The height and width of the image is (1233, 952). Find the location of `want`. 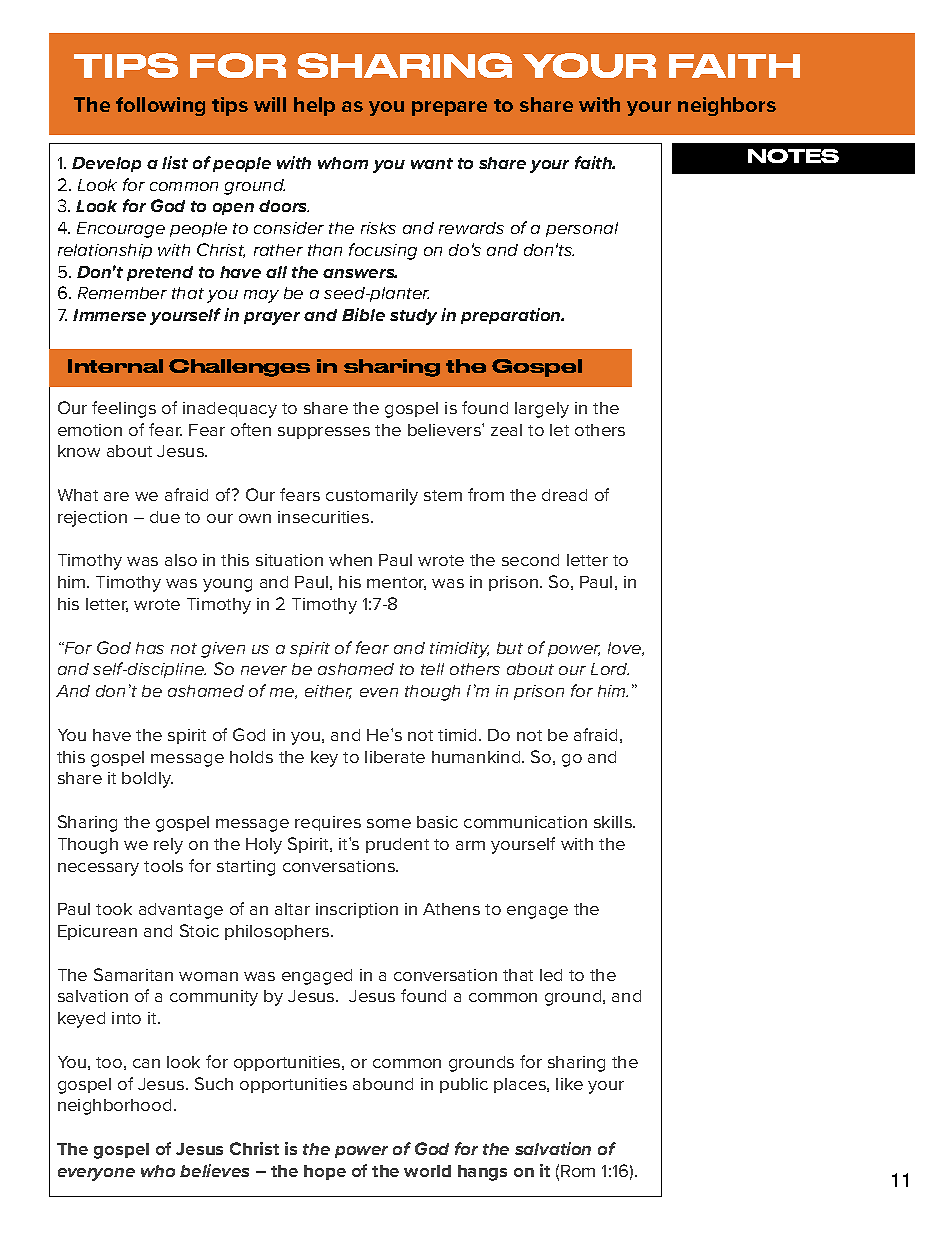

want is located at coordinates (432, 163).
